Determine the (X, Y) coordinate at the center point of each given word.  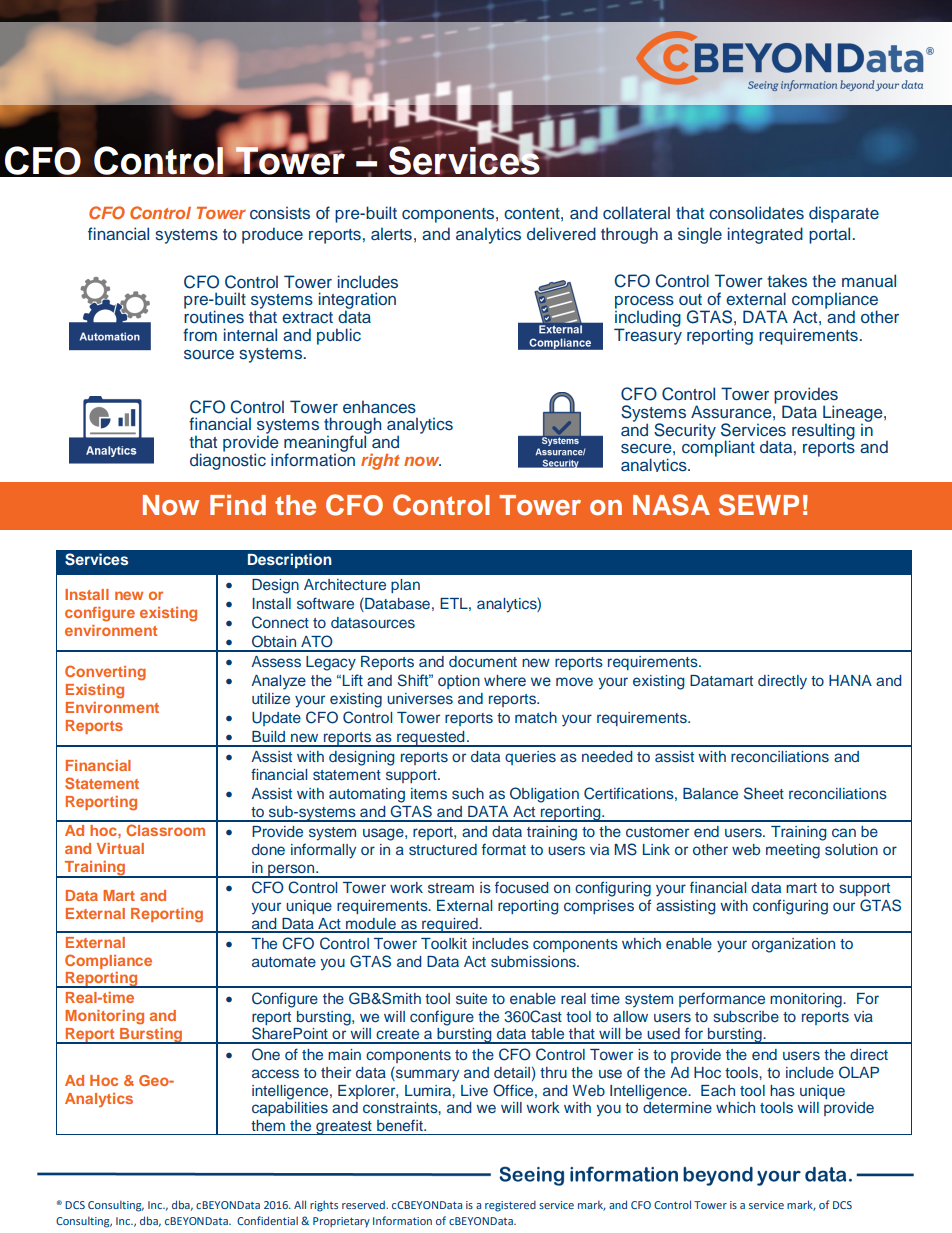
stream (451, 888)
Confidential (267, 1220)
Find (238, 505)
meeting (793, 851)
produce (272, 235)
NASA (671, 505)
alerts (391, 233)
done (268, 849)
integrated (765, 235)
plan (405, 586)
